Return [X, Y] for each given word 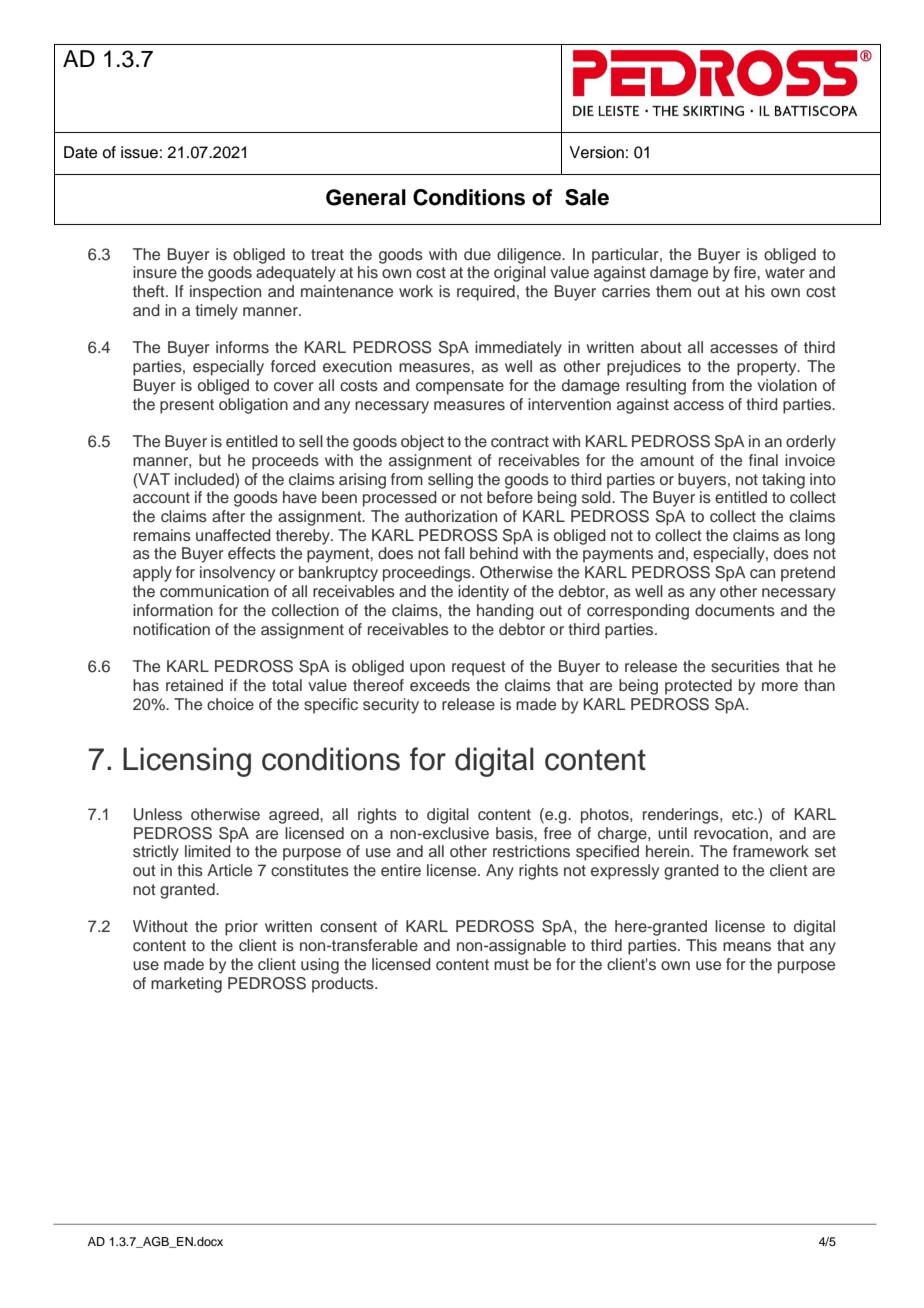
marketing [186, 985]
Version [596, 152]
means [747, 947]
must [511, 965]
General [366, 197]
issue [139, 152]
